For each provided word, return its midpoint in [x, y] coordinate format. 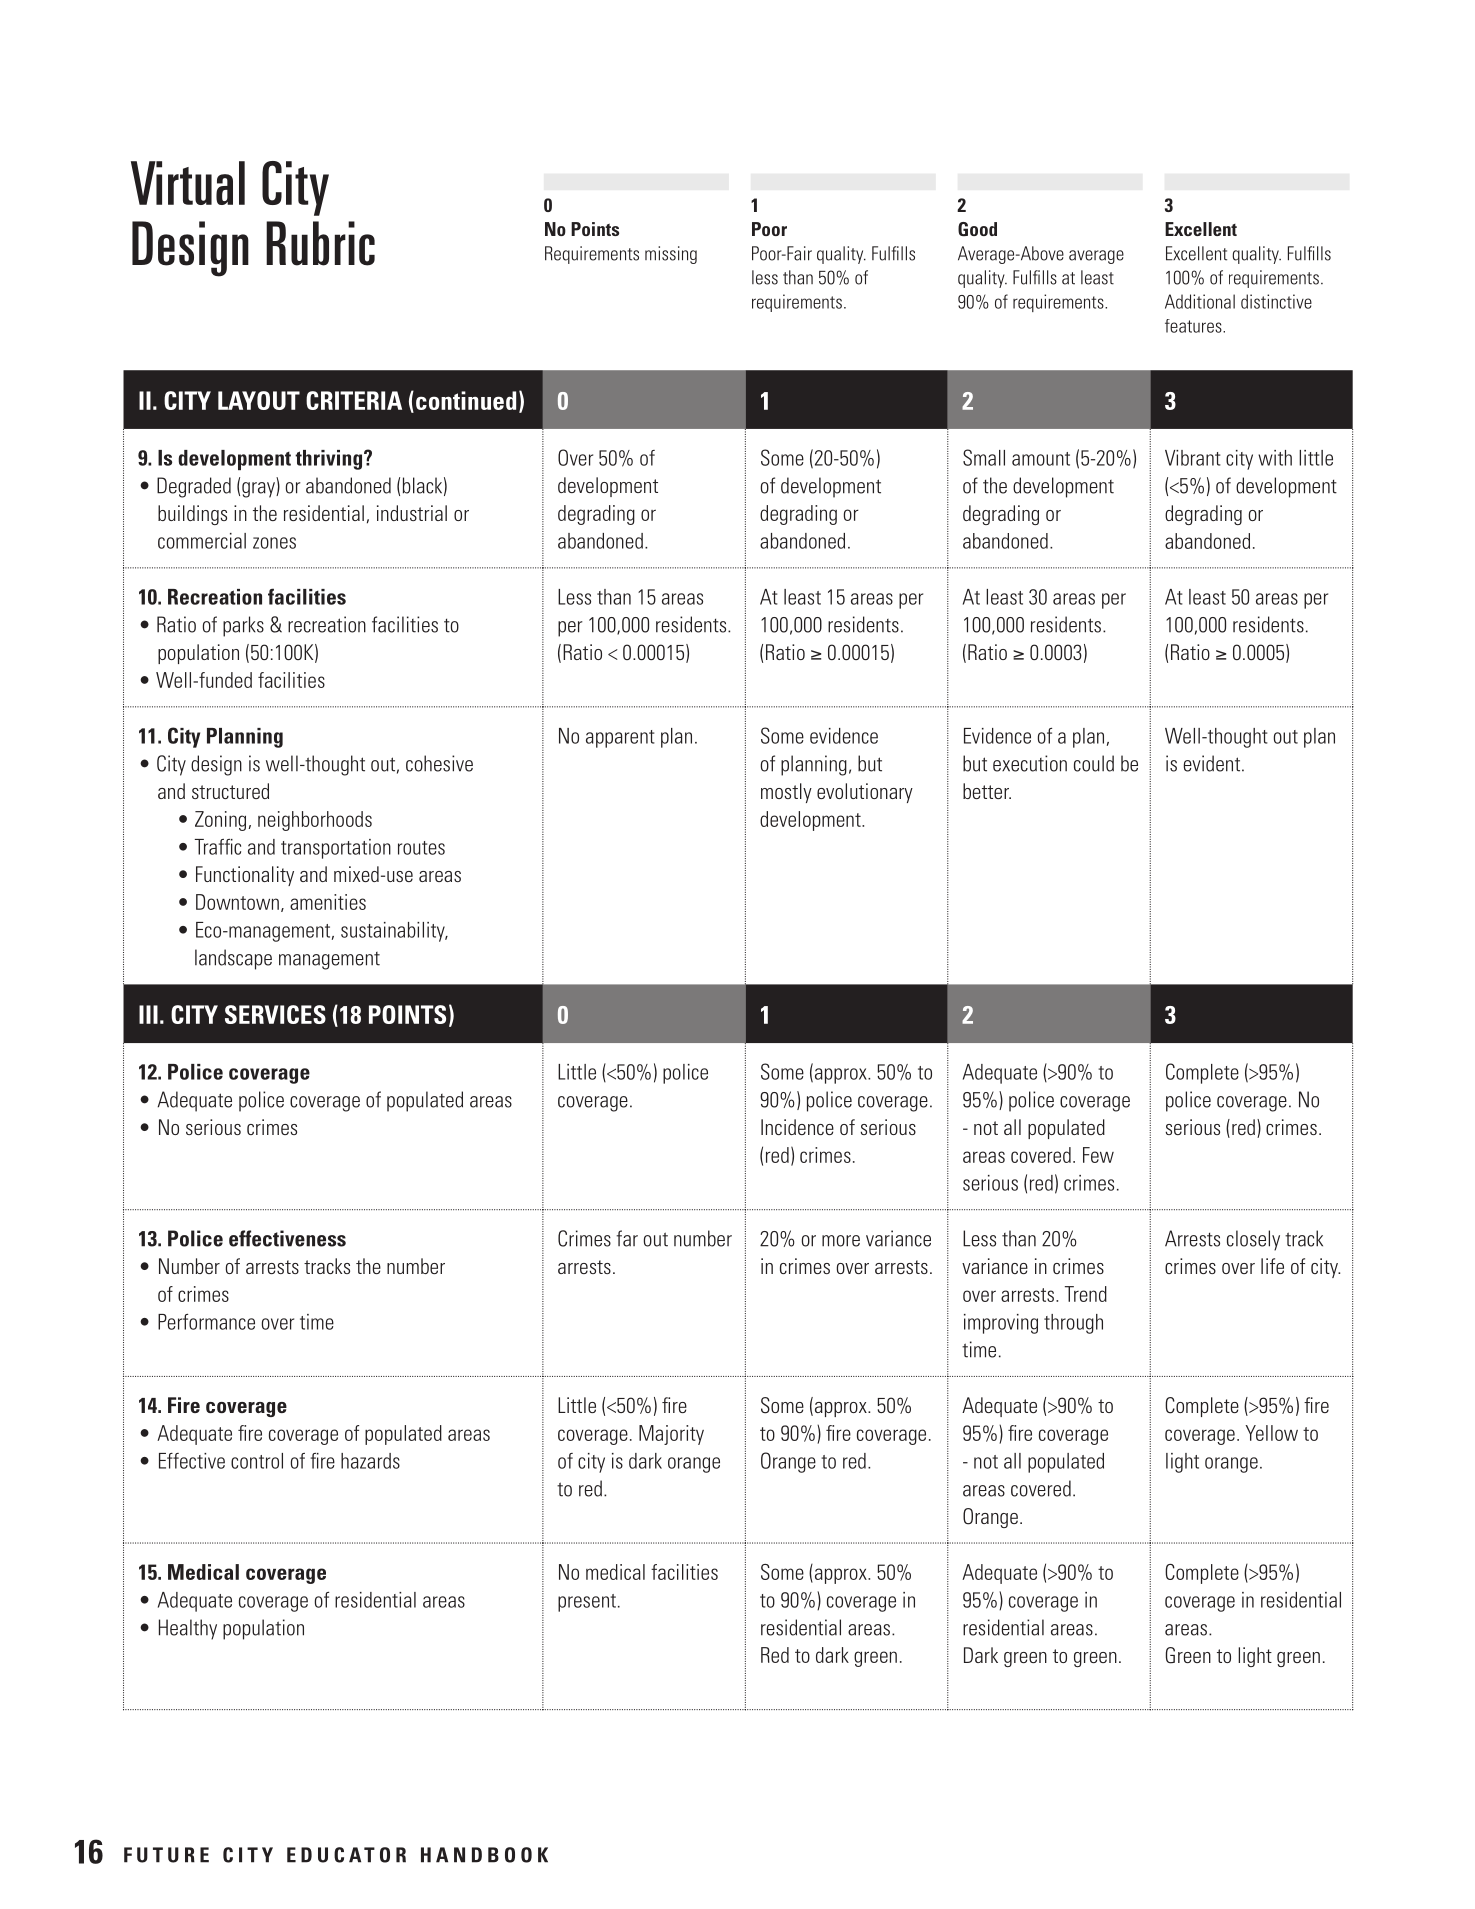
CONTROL [257, 1461]
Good [977, 229]
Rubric [320, 243]
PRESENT [587, 1603]
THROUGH [1073, 1324]
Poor [769, 229]
